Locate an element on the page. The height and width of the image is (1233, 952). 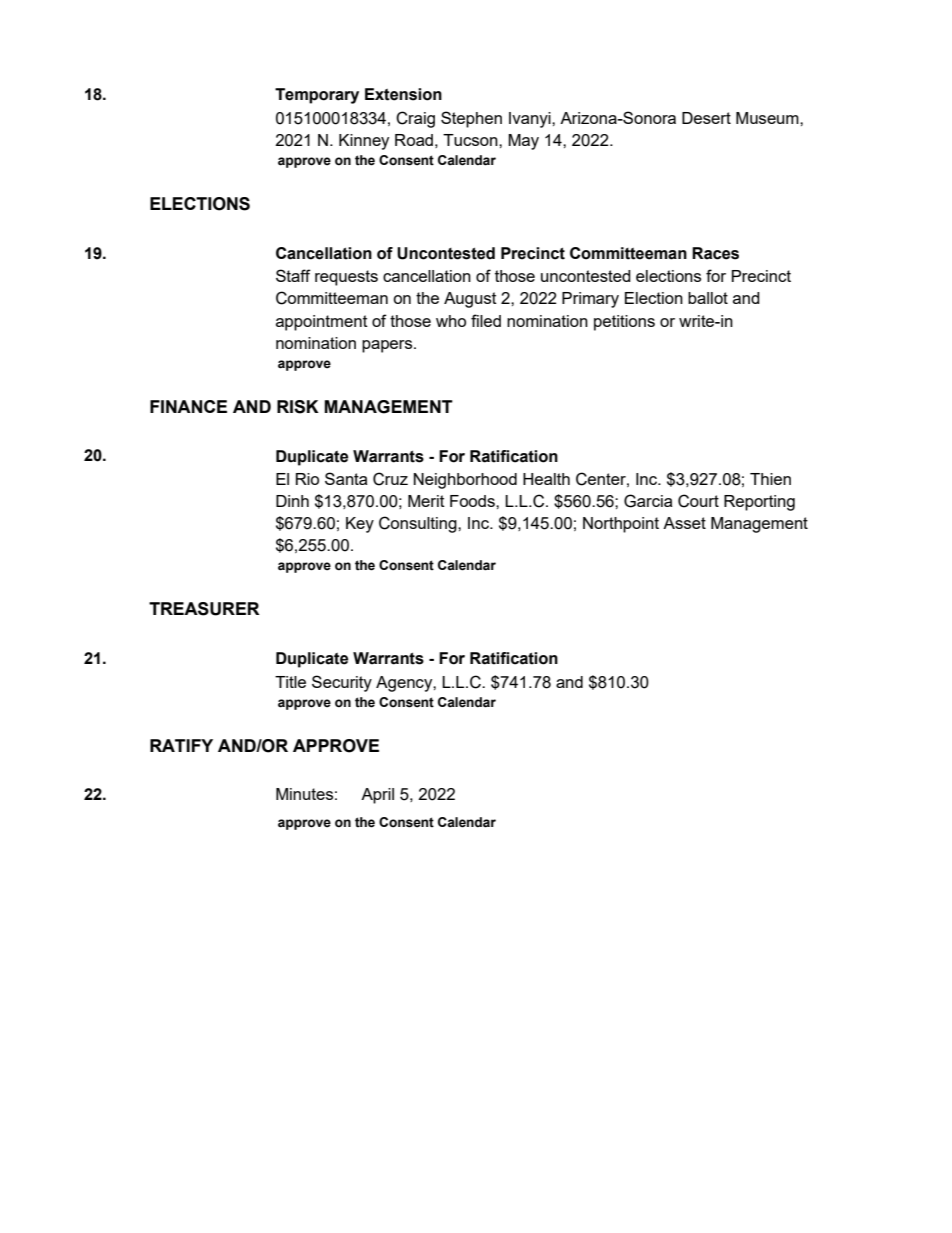
Staff is located at coordinates (293, 275).
